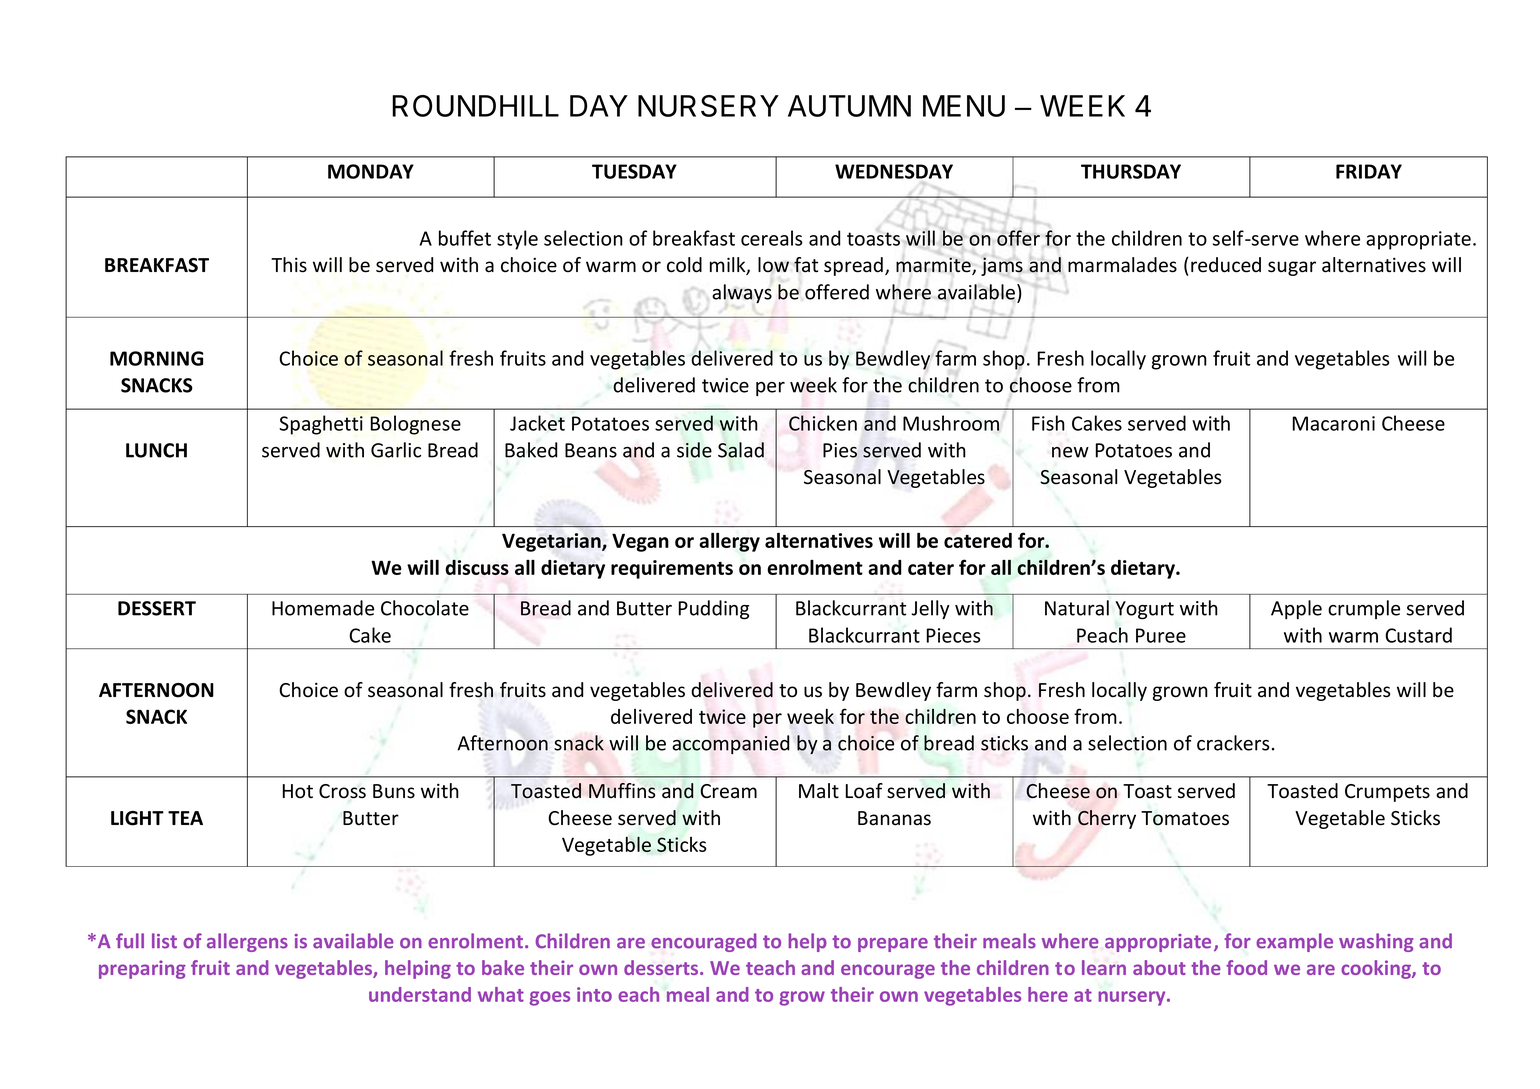 This document has width=1540, height=1089. I want to click on Spaghetti, so click(321, 425).
